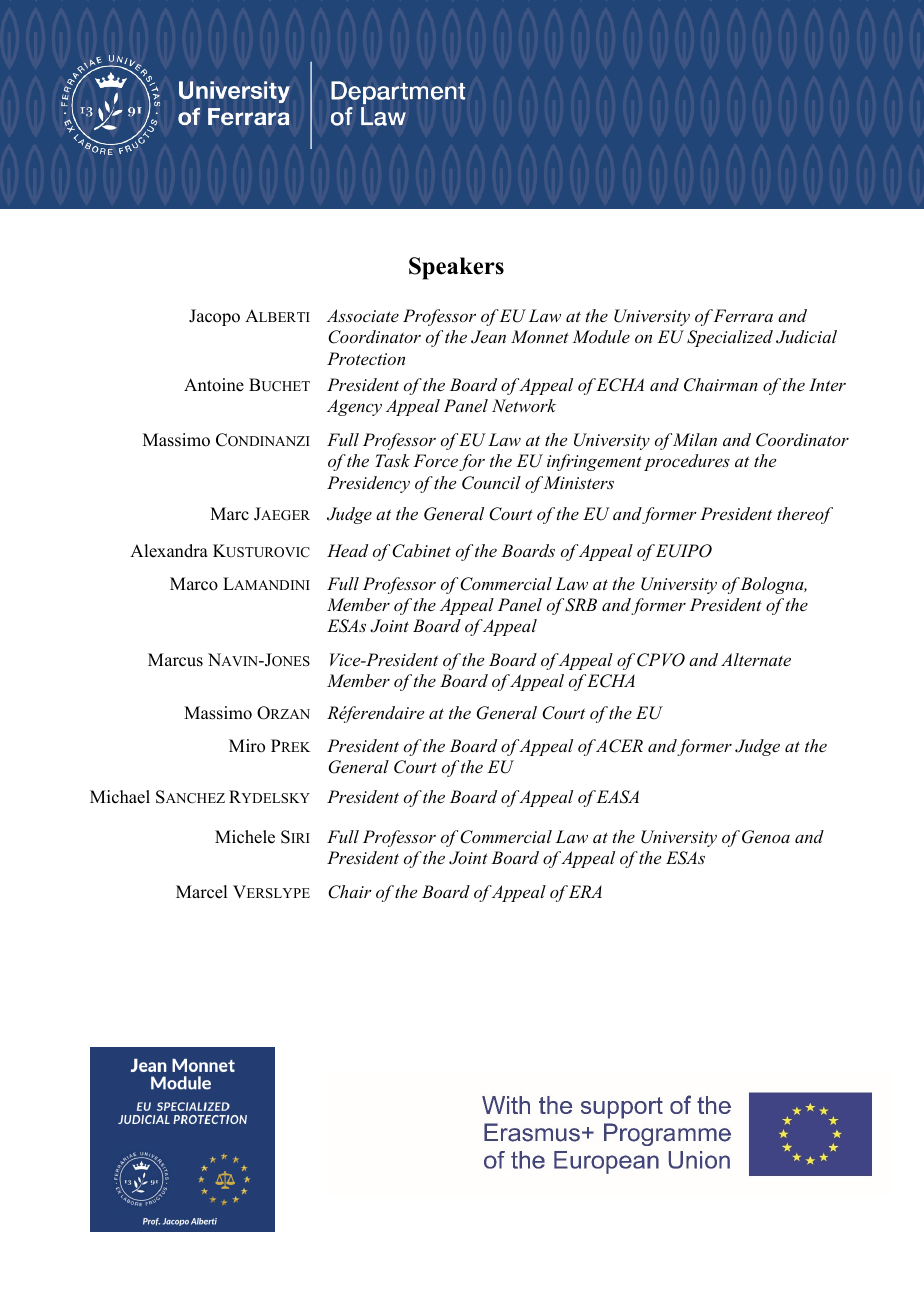  What do you see at coordinates (214, 317) in the screenshot?
I see `Jacopo` at bounding box center [214, 317].
